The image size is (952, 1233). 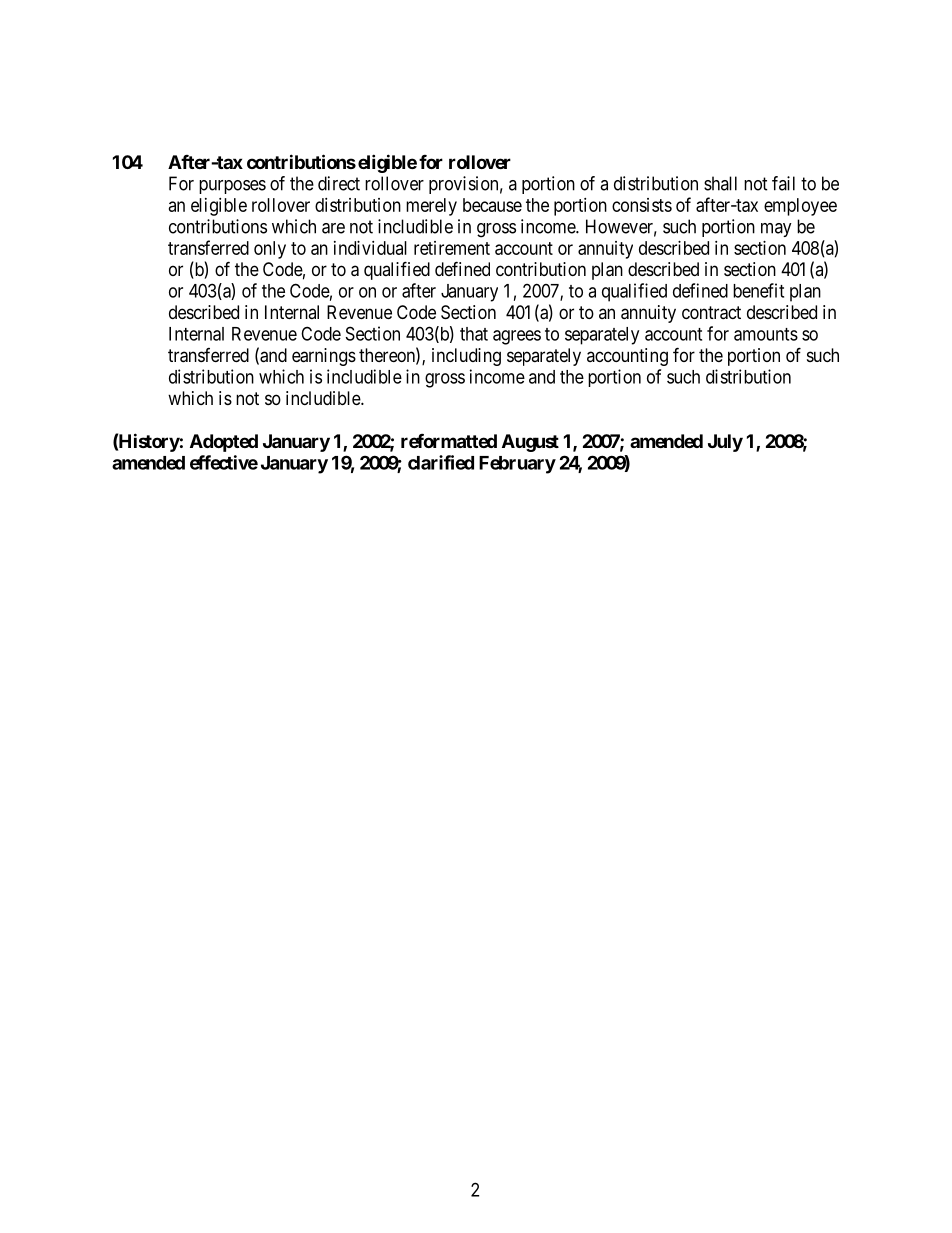 I want to click on shall, so click(x=720, y=183).
